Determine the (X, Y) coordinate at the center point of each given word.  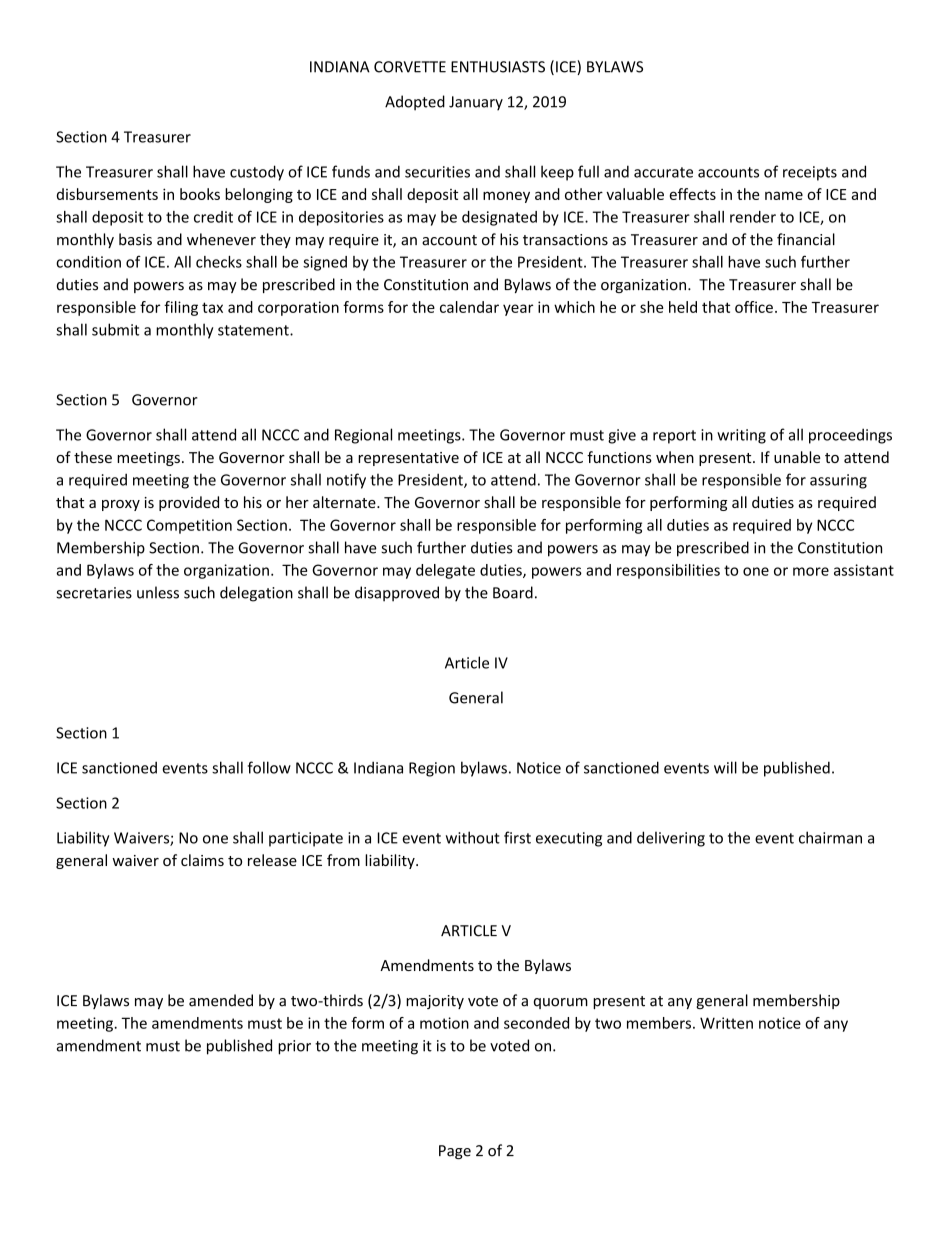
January (476, 103)
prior (294, 1047)
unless (158, 592)
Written (726, 1023)
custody (257, 173)
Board (513, 592)
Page (455, 1152)
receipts (810, 173)
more (811, 571)
